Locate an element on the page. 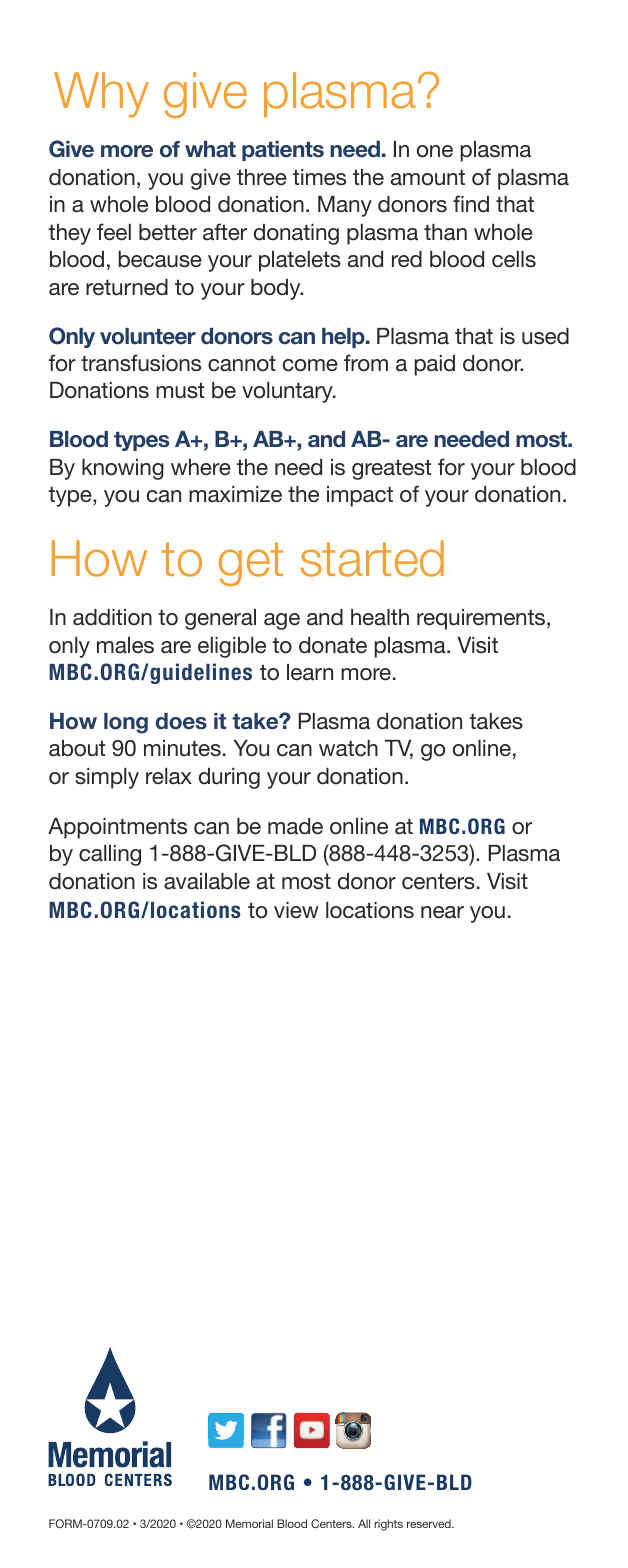 This page has width=628, height=1568. Why is located at coordinates (101, 95).
